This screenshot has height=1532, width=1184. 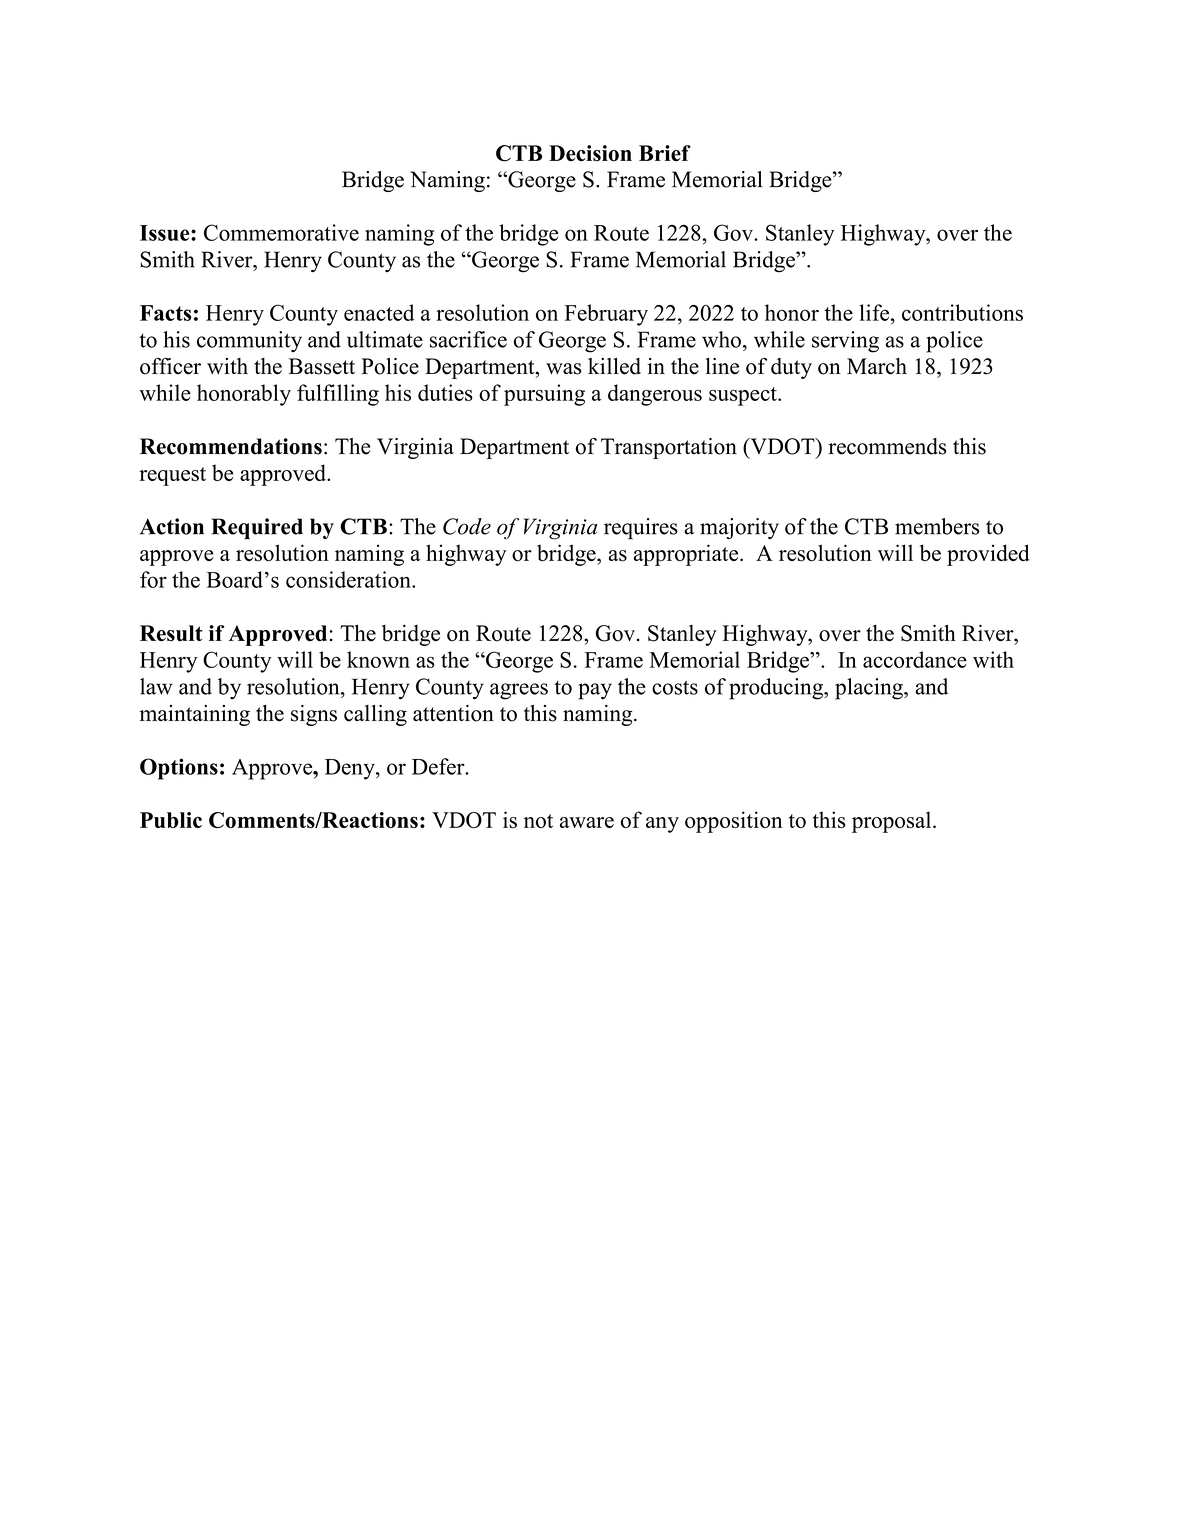 I want to click on request, so click(x=172, y=476).
